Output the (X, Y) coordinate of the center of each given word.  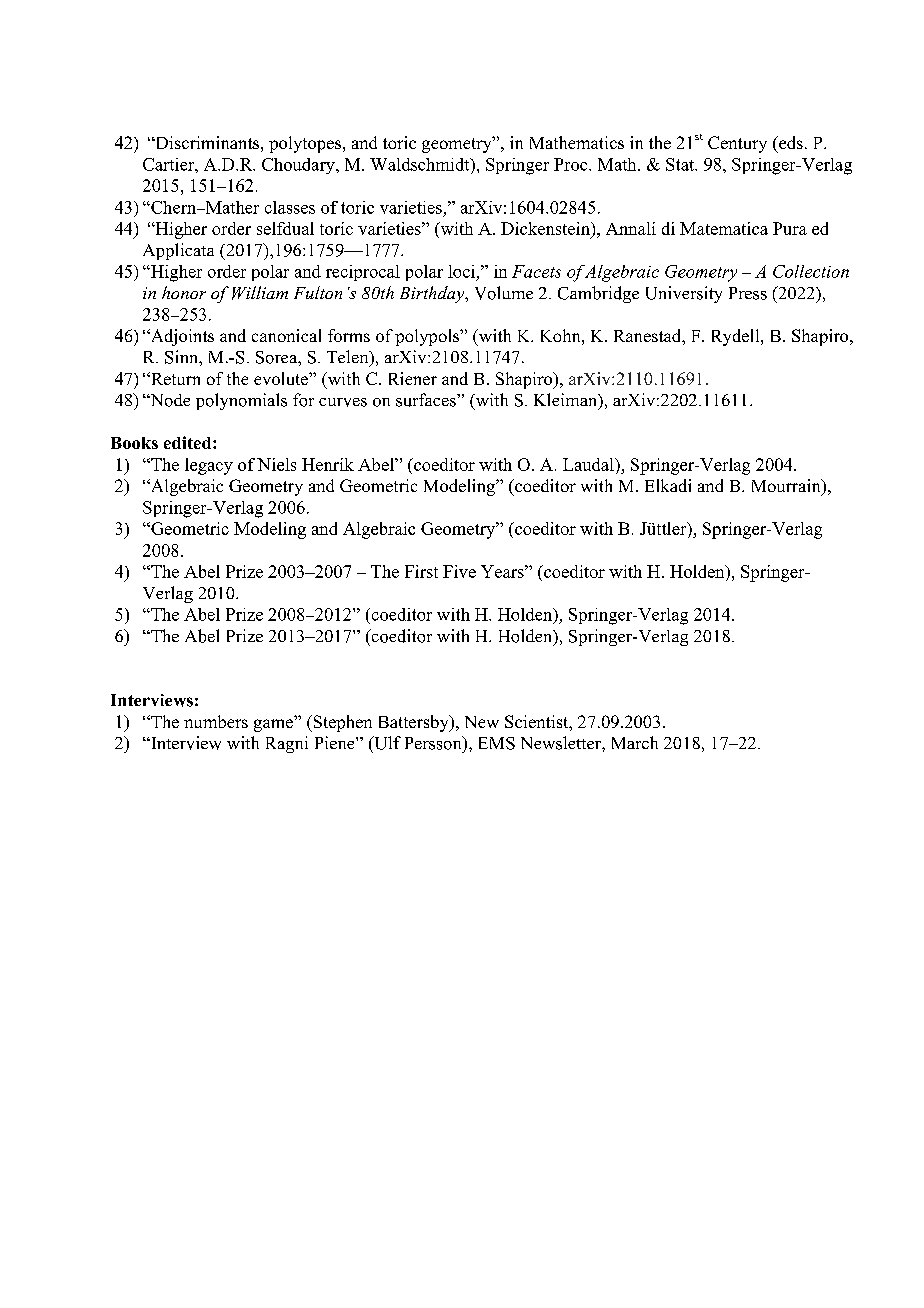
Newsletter (562, 743)
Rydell (737, 337)
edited (189, 442)
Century (737, 144)
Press (748, 293)
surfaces (427, 400)
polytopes (305, 144)
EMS (497, 743)
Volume (504, 293)
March (635, 742)
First (421, 571)
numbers (216, 721)
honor (184, 292)
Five (459, 571)
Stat (681, 164)
